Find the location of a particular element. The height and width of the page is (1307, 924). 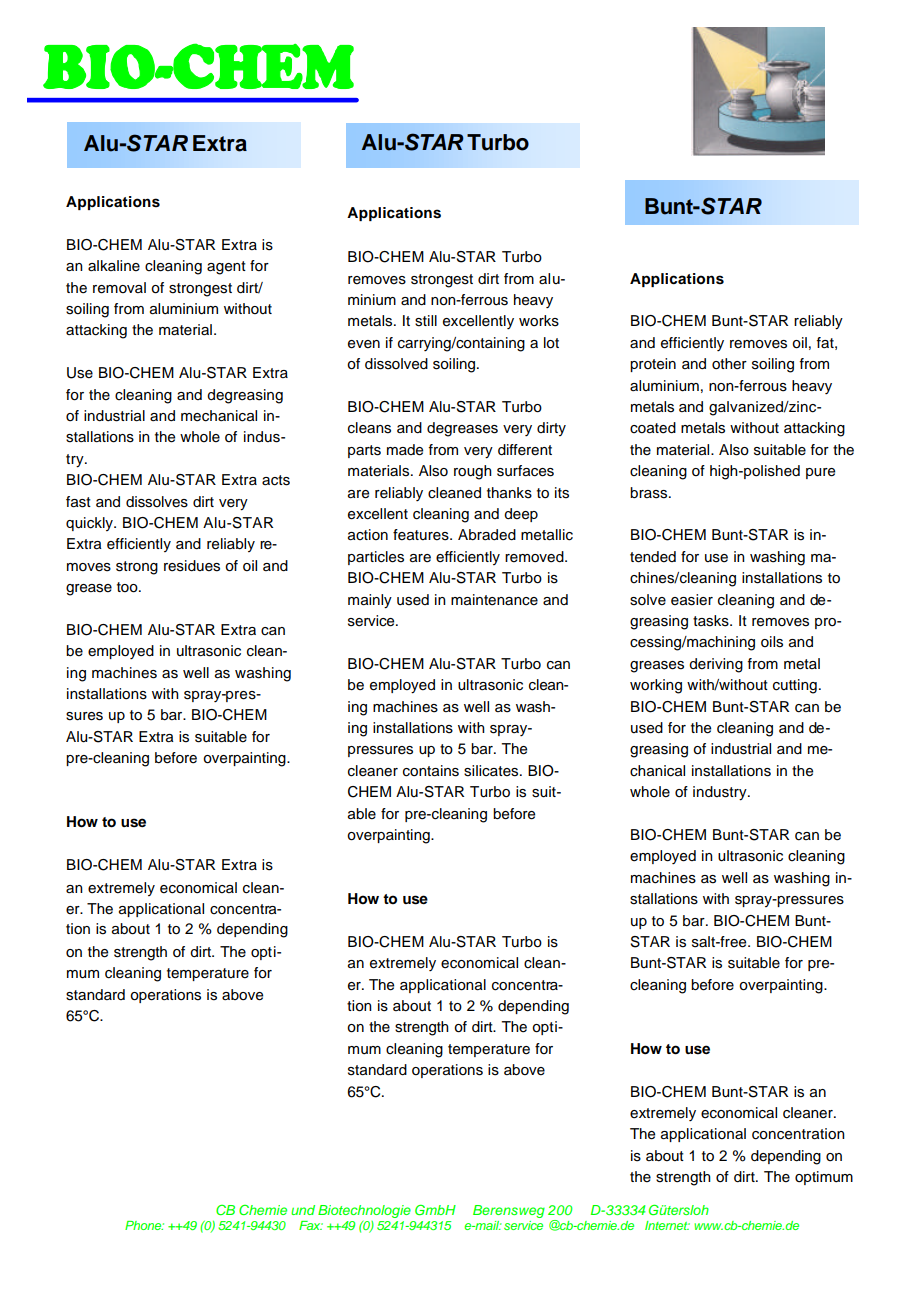

silicates is located at coordinates (492, 771).
